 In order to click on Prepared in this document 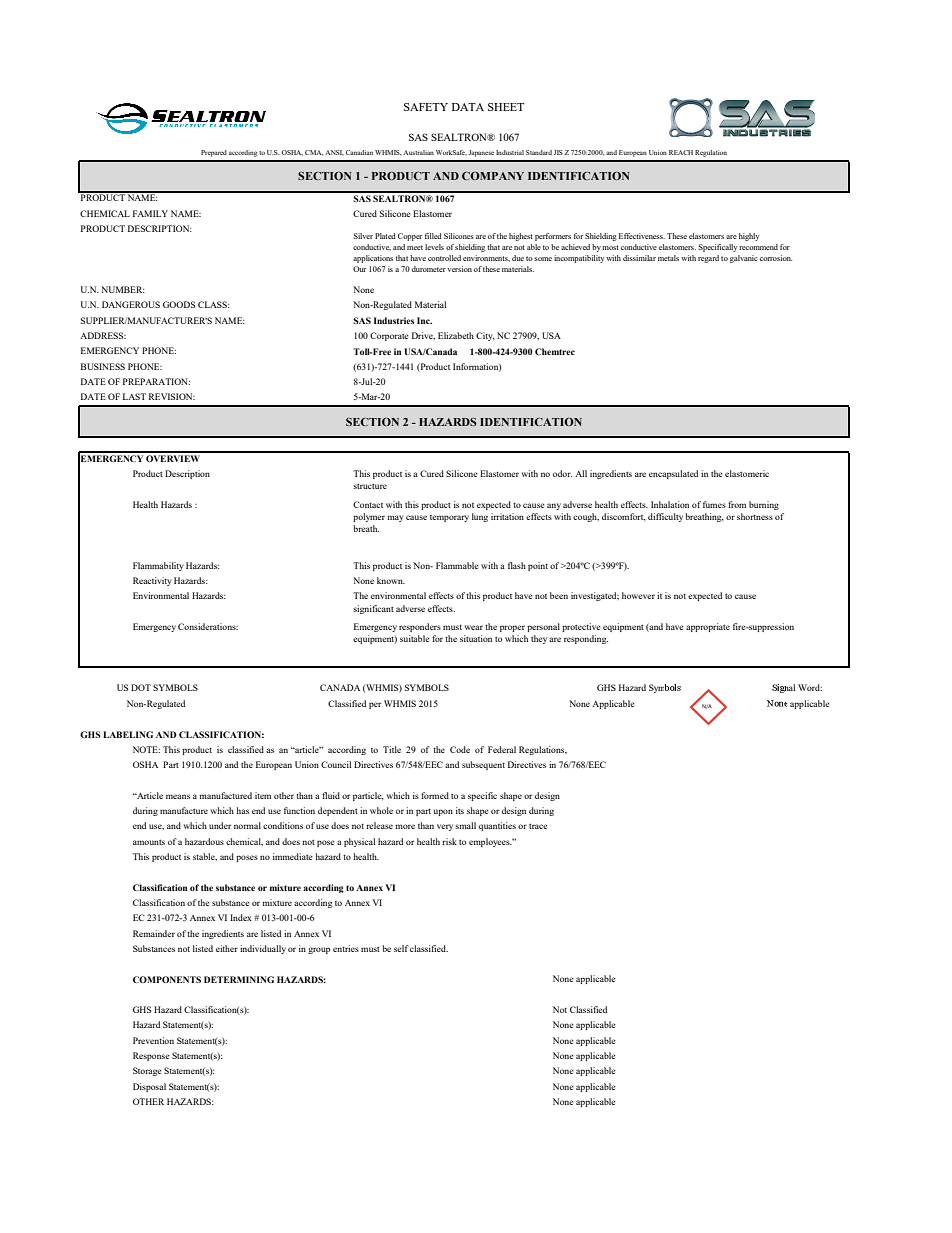, I will do `click(214, 153)`.
